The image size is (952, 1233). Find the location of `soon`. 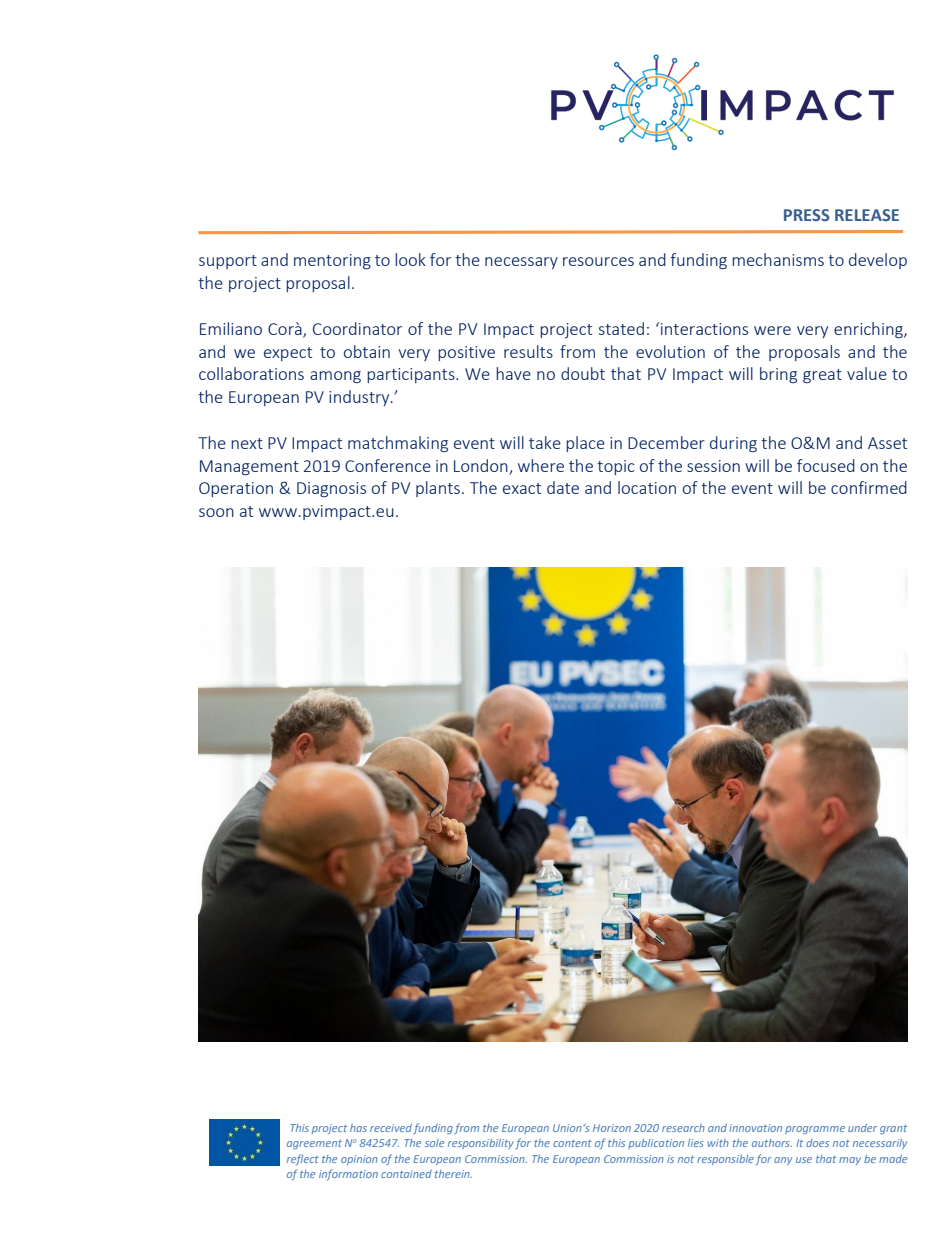

soon is located at coordinates (216, 512).
